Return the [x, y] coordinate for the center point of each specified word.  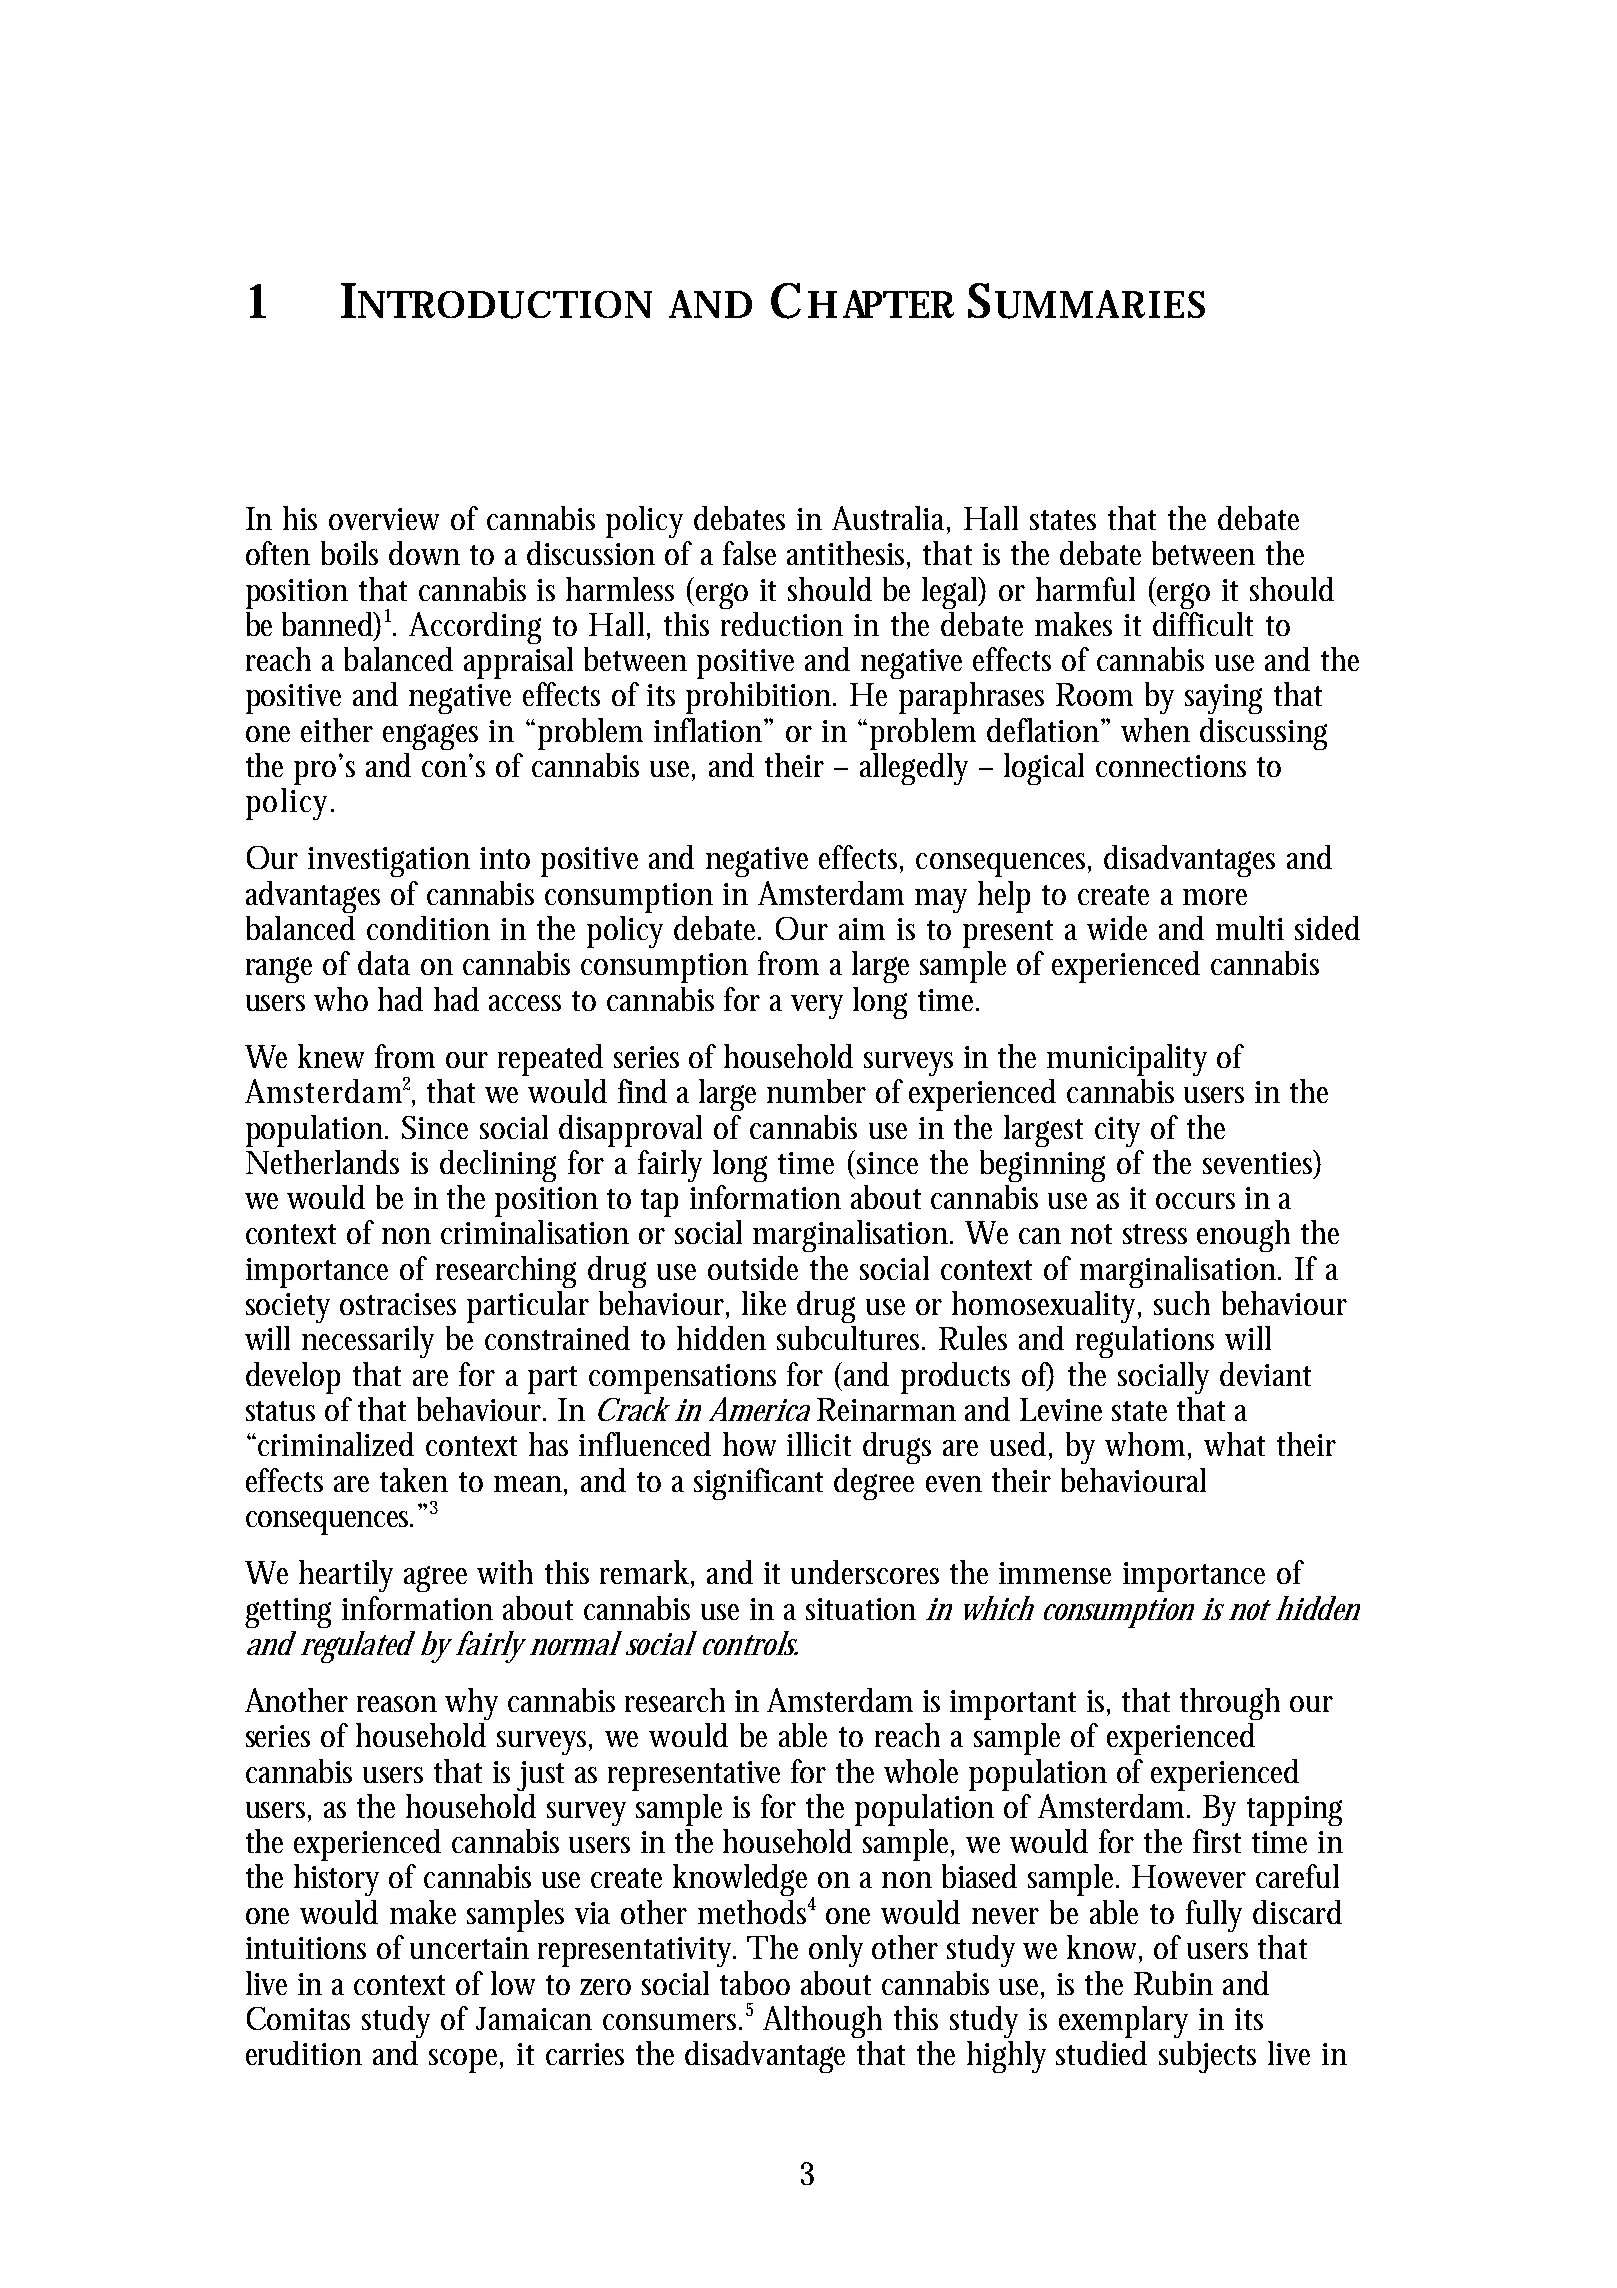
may [941, 901]
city [1117, 1132]
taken [414, 1480]
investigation [389, 862]
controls [750, 1643]
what [1234, 1444]
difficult [1203, 624]
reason [397, 1704]
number [816, 1091]
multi [1250, 928]
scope [466, 2061]
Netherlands [322, 1162]
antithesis [848, 554]
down [424, 553]
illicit [819, 1444]
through [1230, 1704]
